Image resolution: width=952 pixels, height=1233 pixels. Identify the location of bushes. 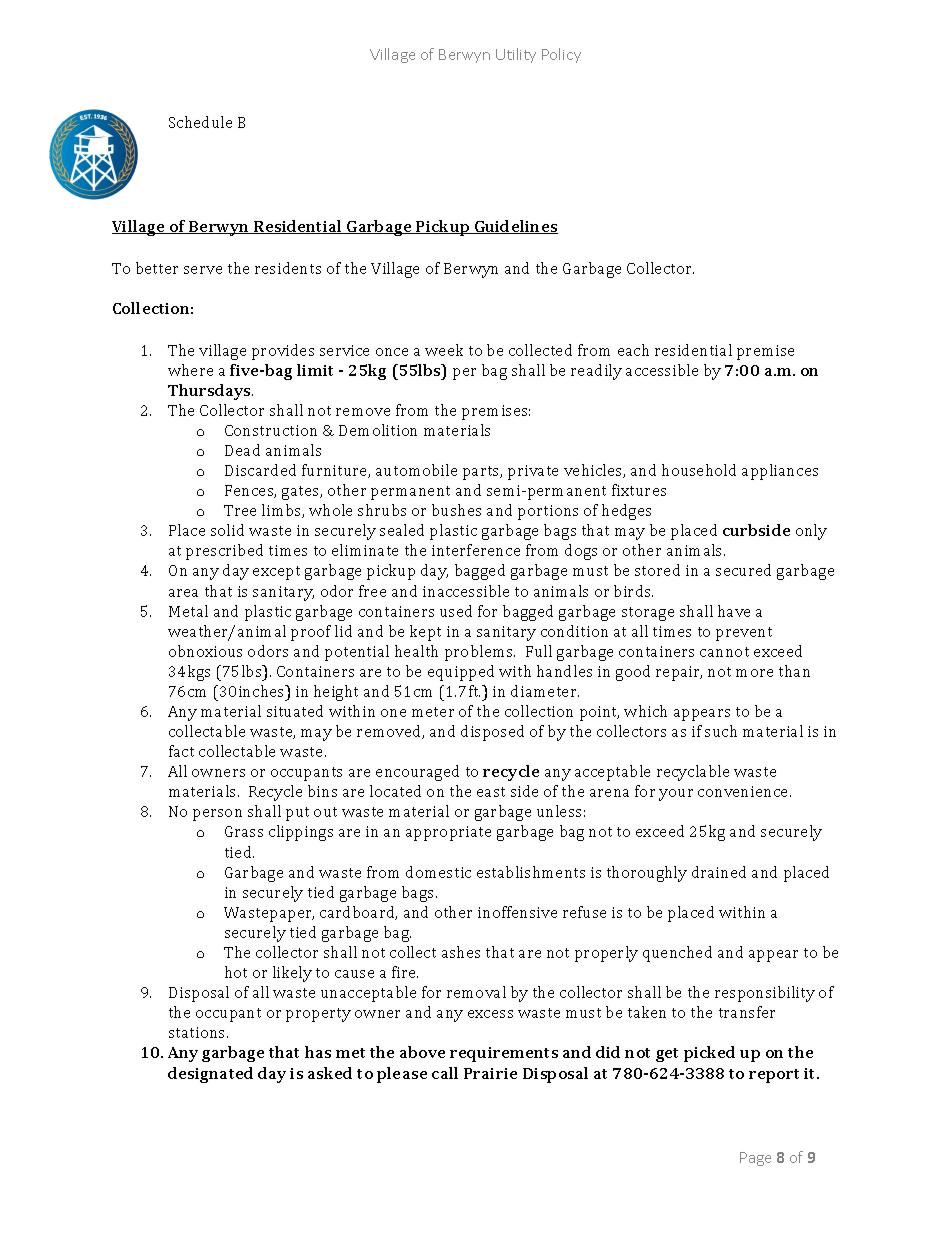
(456, 510).
